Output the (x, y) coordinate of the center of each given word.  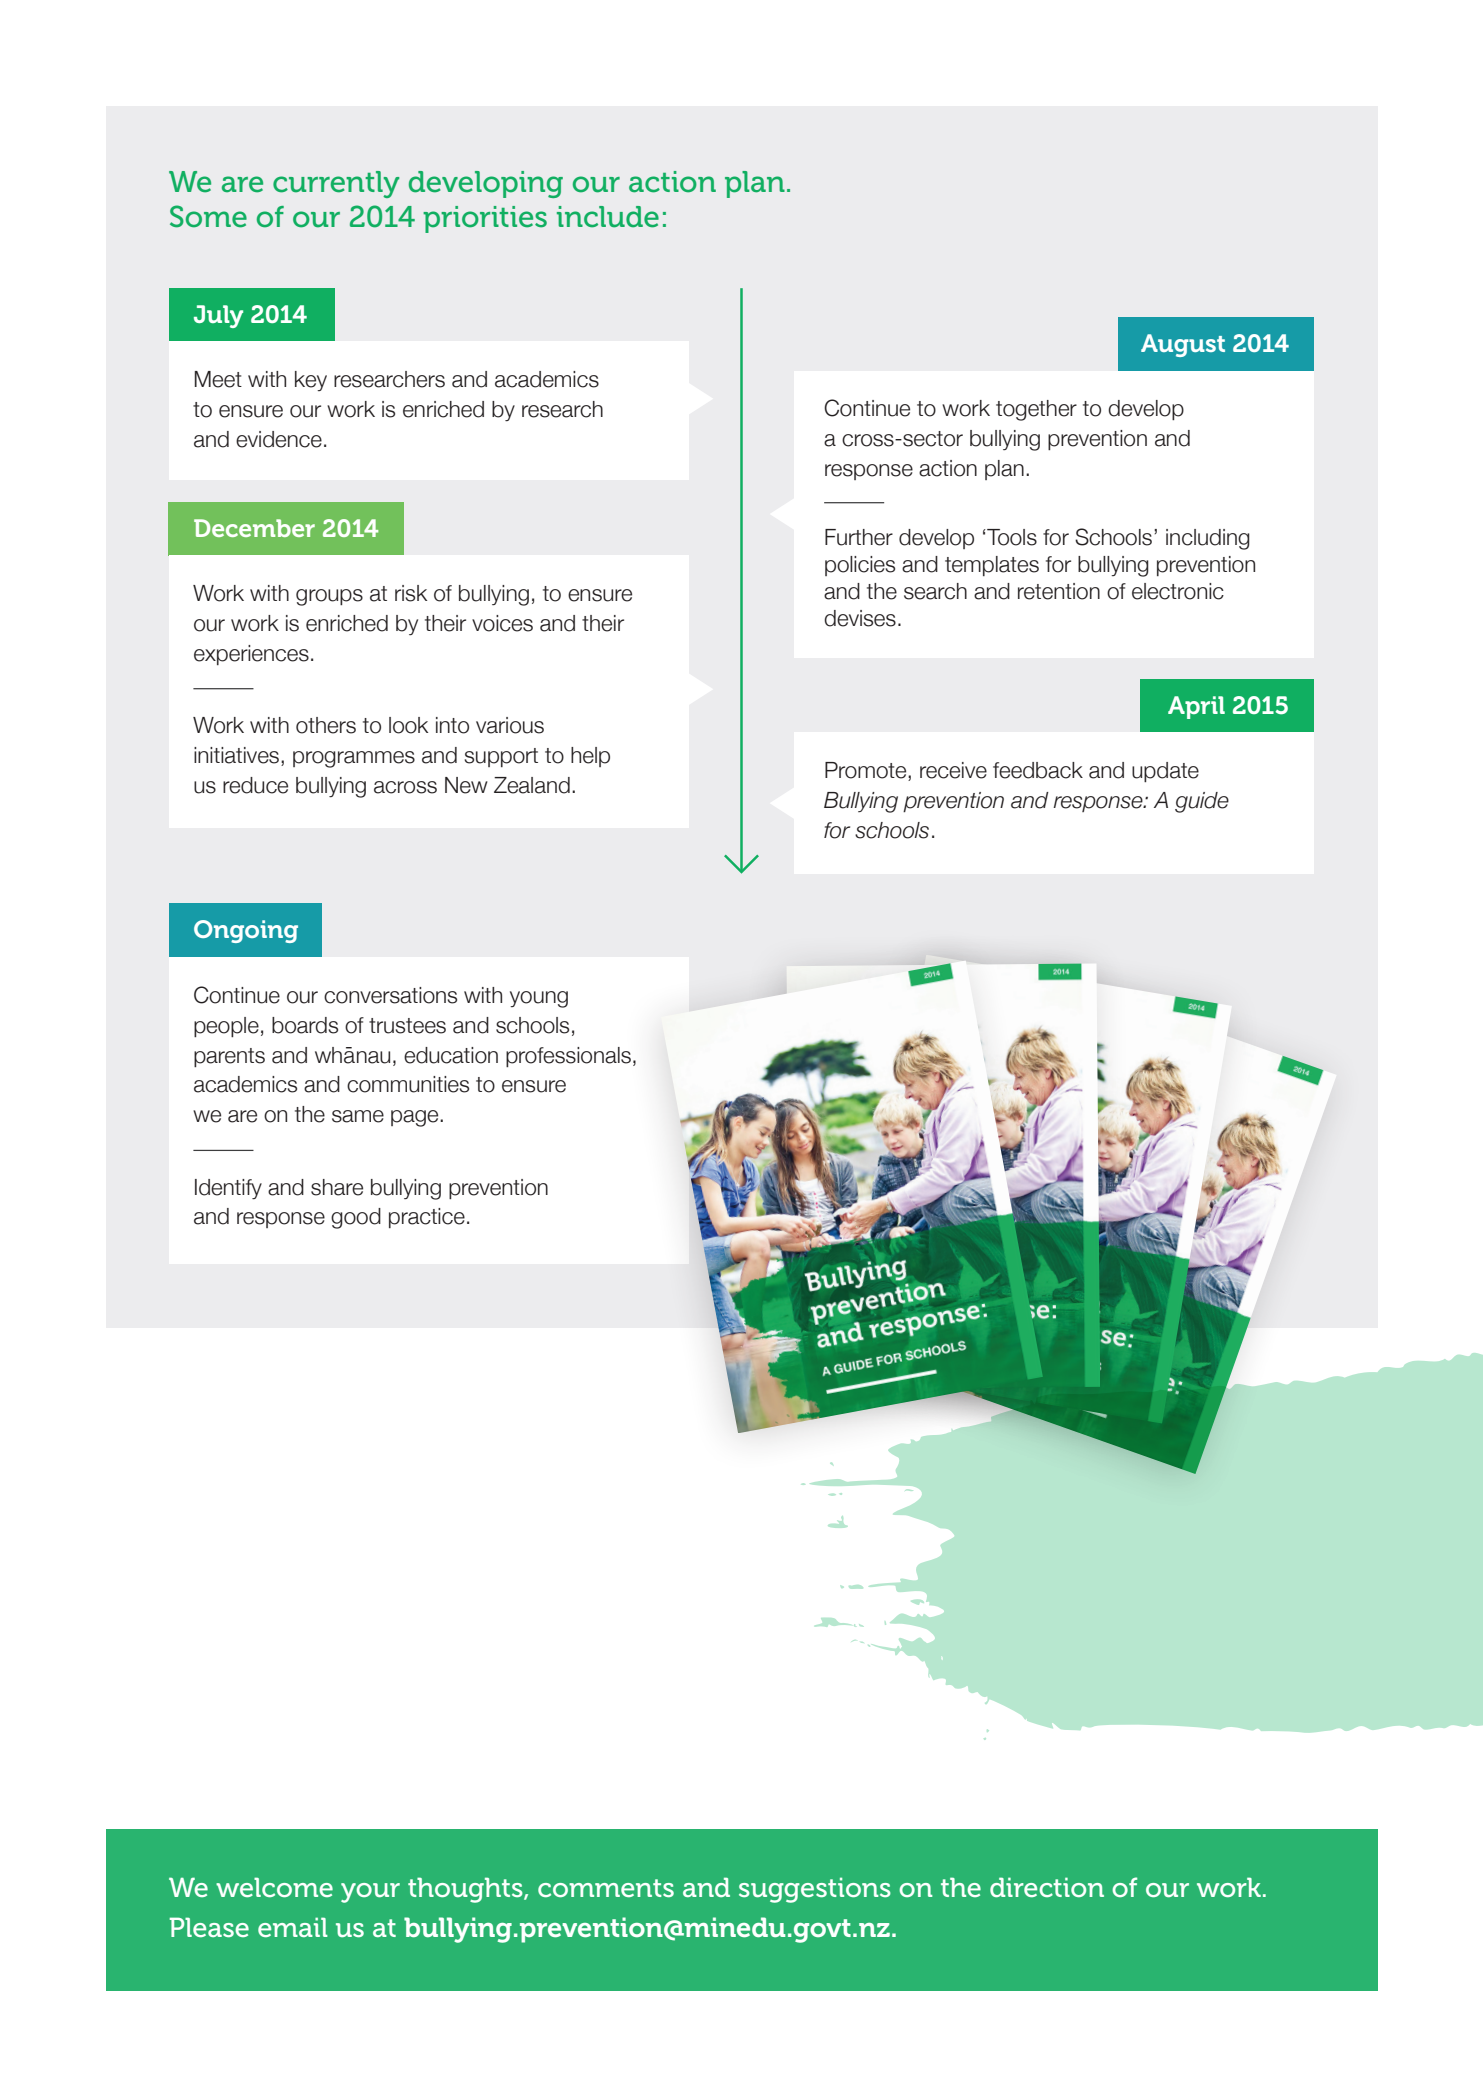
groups (329, 597)
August (1183, 345)
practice (427, 1218)
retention (1059, 591)
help (590, 757)
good (356, 1218)
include (608, 217)
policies (860, 566)
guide (1202, 802)
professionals (568, 1057)
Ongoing (246, 931)
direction (1047, 1887)
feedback (1038, 770)
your (370, 1893)
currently (336, 184)
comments (606, 1888)
